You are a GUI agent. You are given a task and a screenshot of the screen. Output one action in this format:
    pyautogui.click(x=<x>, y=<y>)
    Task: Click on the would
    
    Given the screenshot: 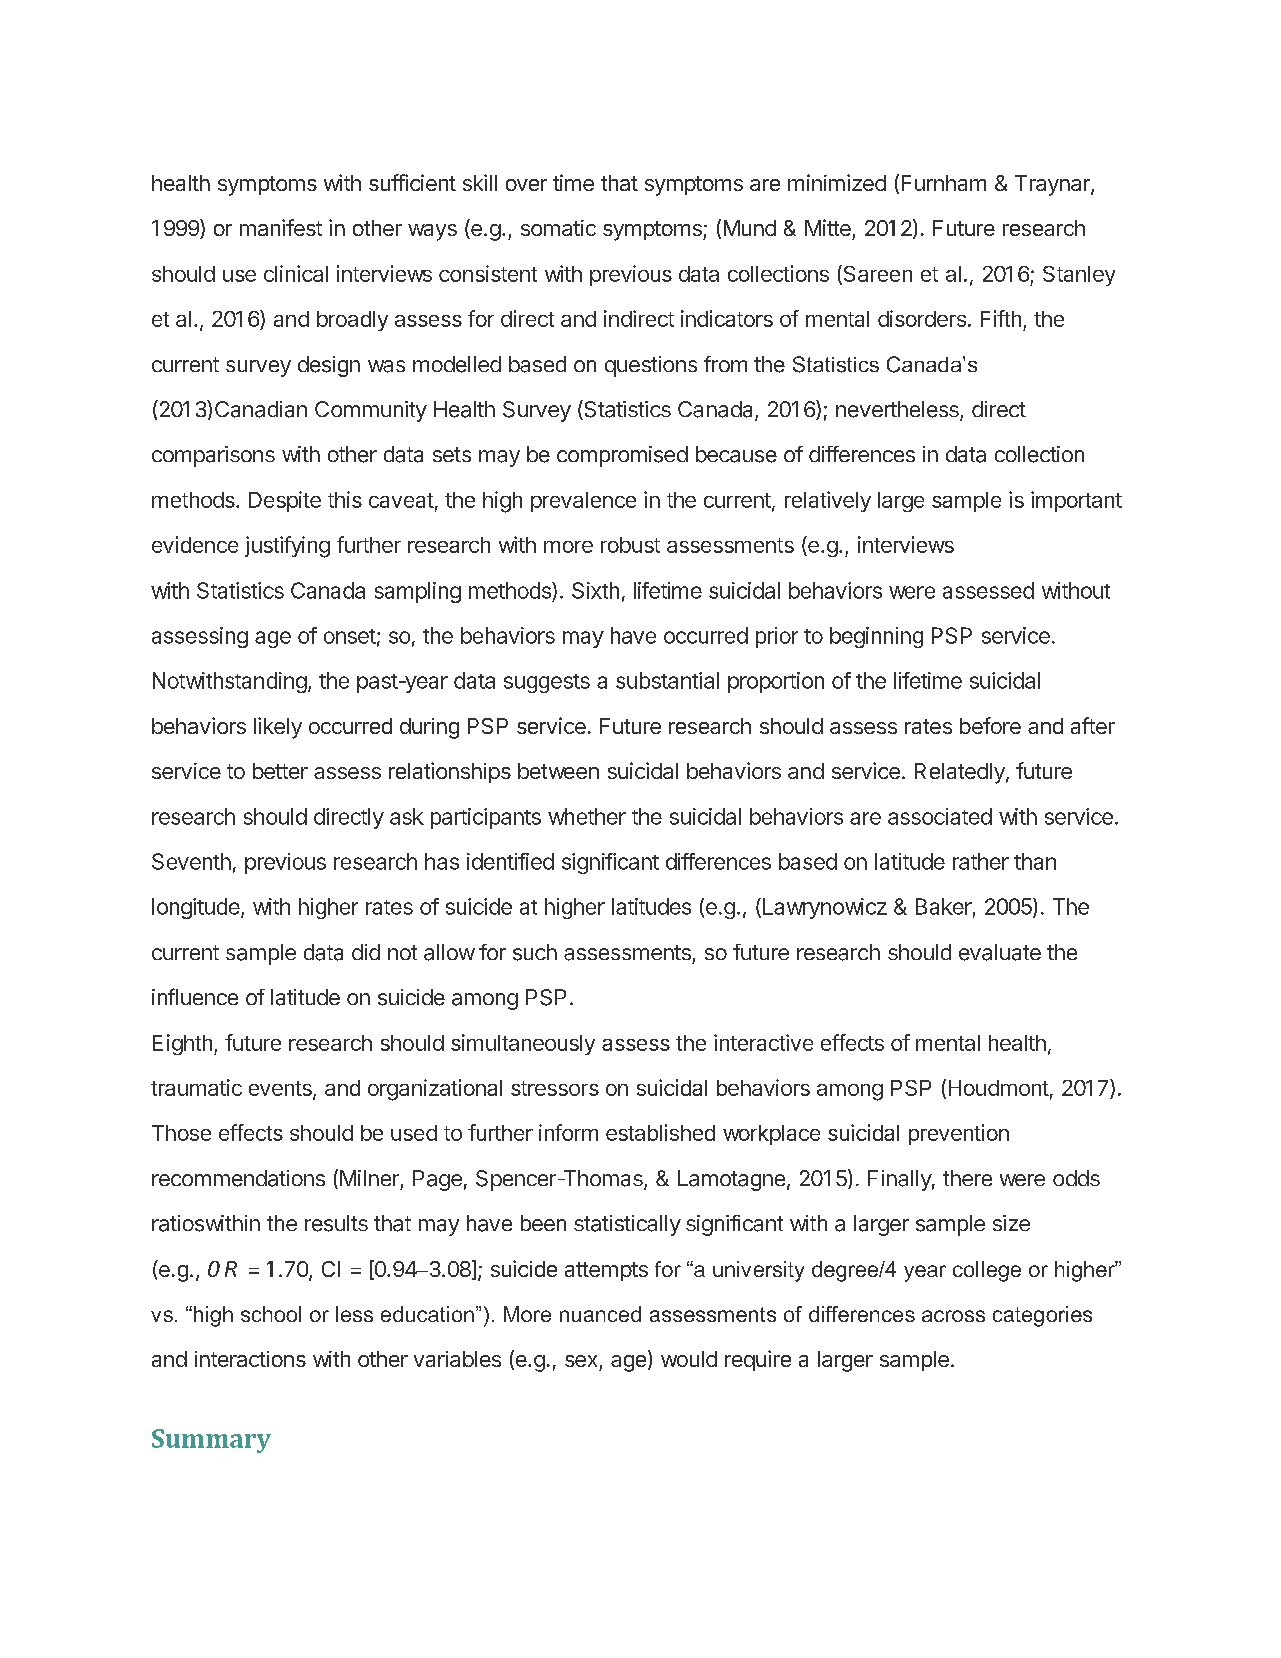 What is the action you would take?
    pyautogui.click(x=689, y=1359)
